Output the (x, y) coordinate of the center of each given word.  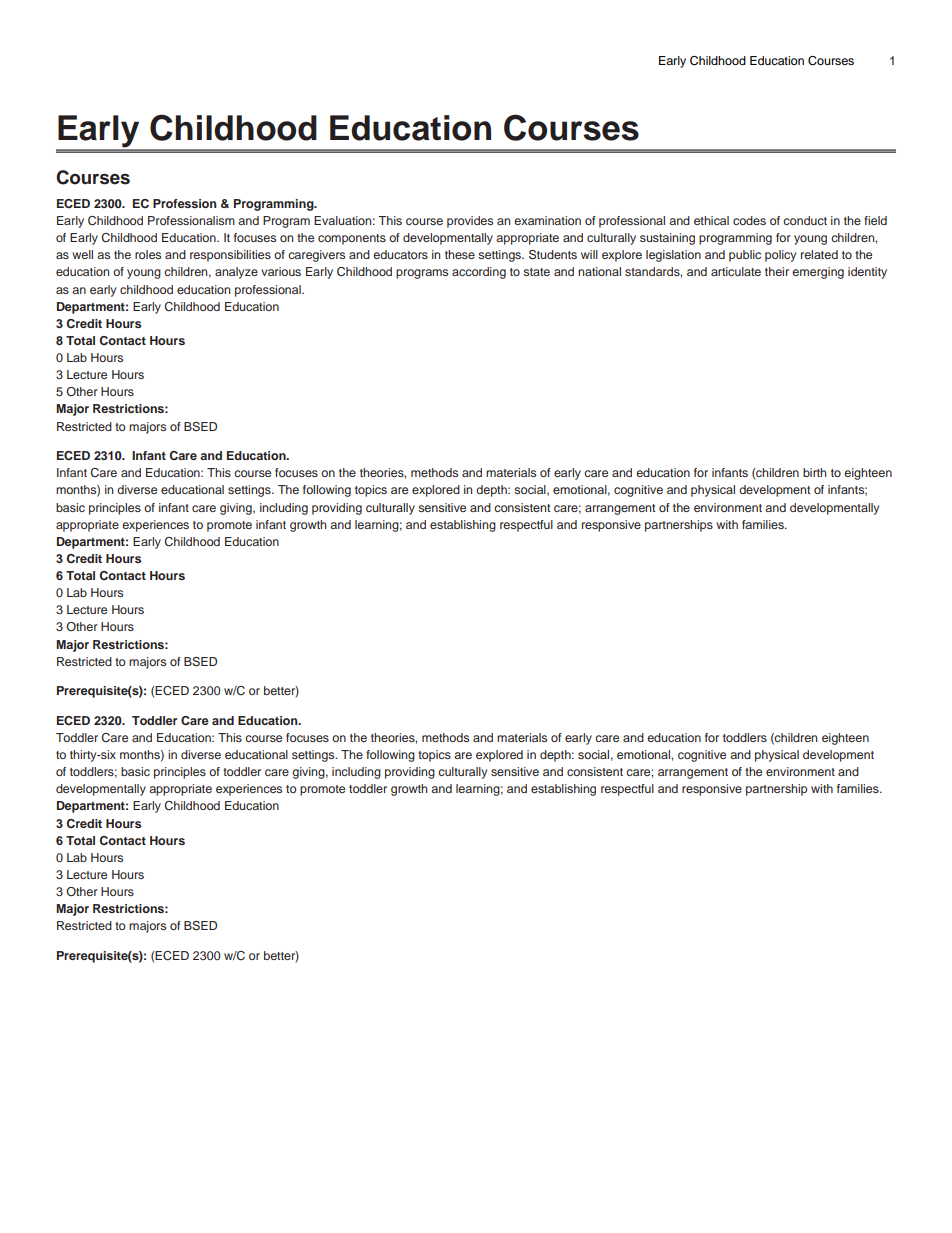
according (479, 273)
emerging (818, 273)
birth (814, 472)
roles (148, 254)
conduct (805, 220)
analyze (236, 273)
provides (470, 222)
